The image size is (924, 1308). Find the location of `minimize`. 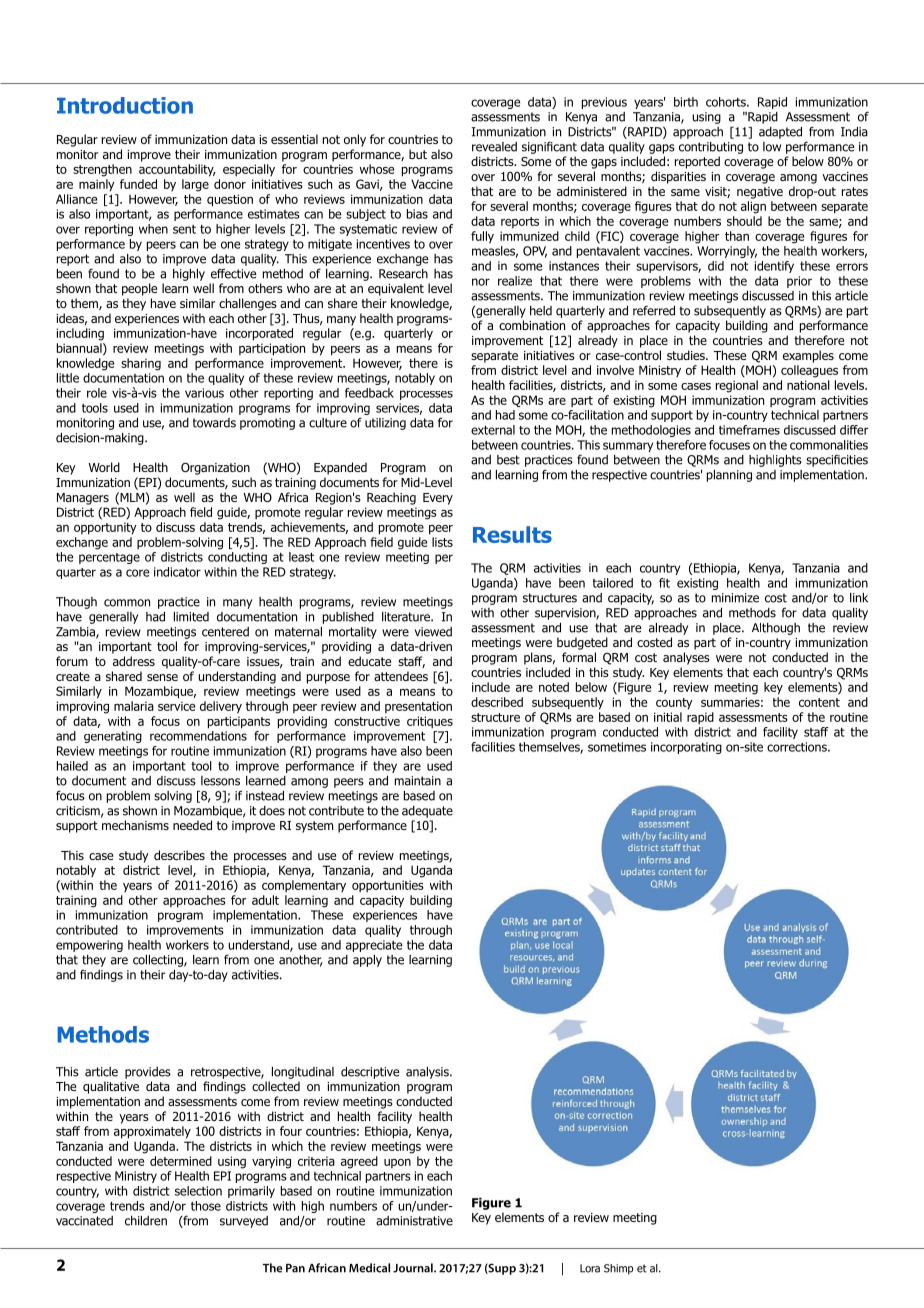

minimize is located at coordinates (735, 598).
